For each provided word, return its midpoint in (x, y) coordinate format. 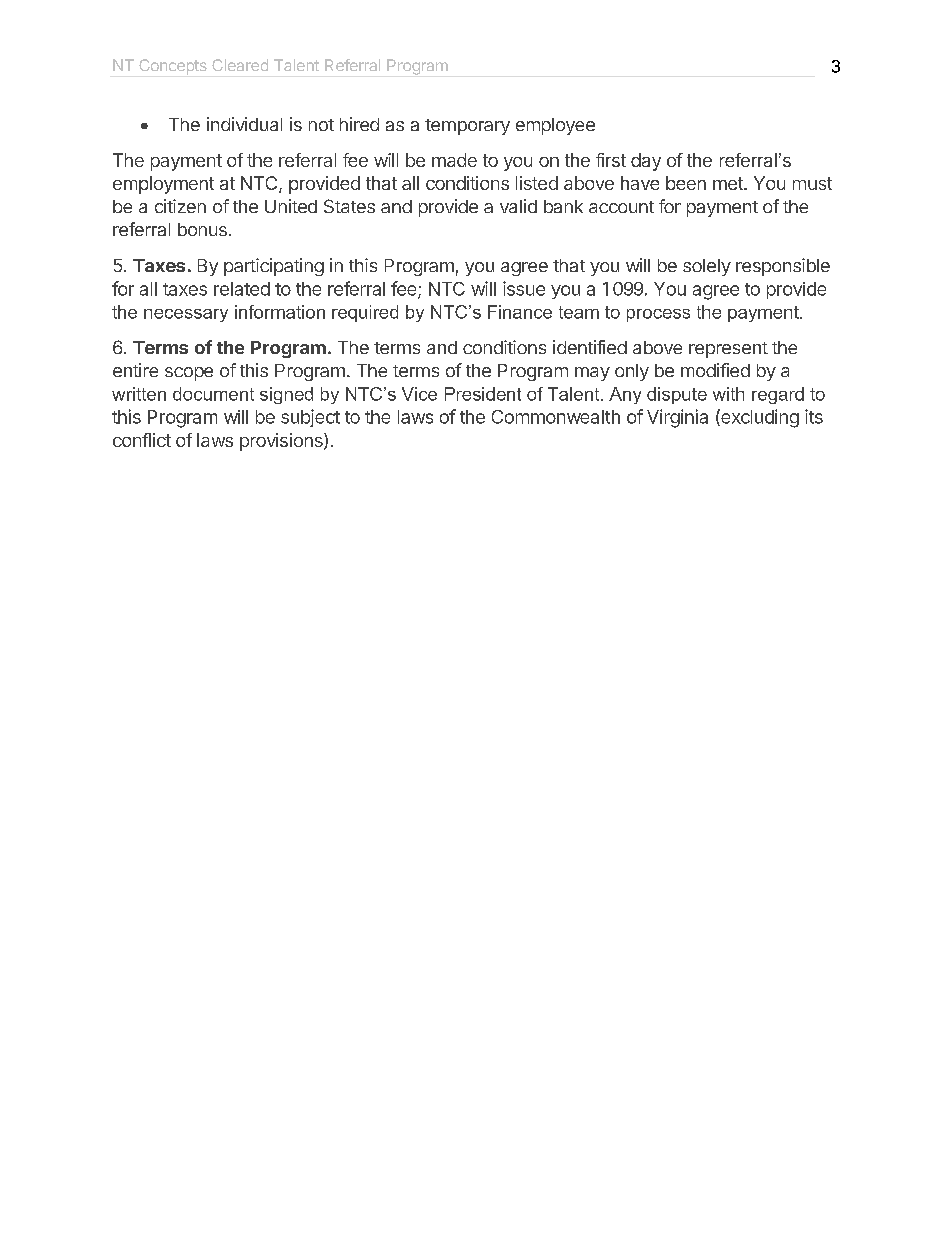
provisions (282, 442)
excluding (759, 418)
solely (707, 267)
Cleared (240, 65)
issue (524, 288)
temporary (467, 127)
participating (274, 267)
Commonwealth (556, 417)
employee (555, 126)
